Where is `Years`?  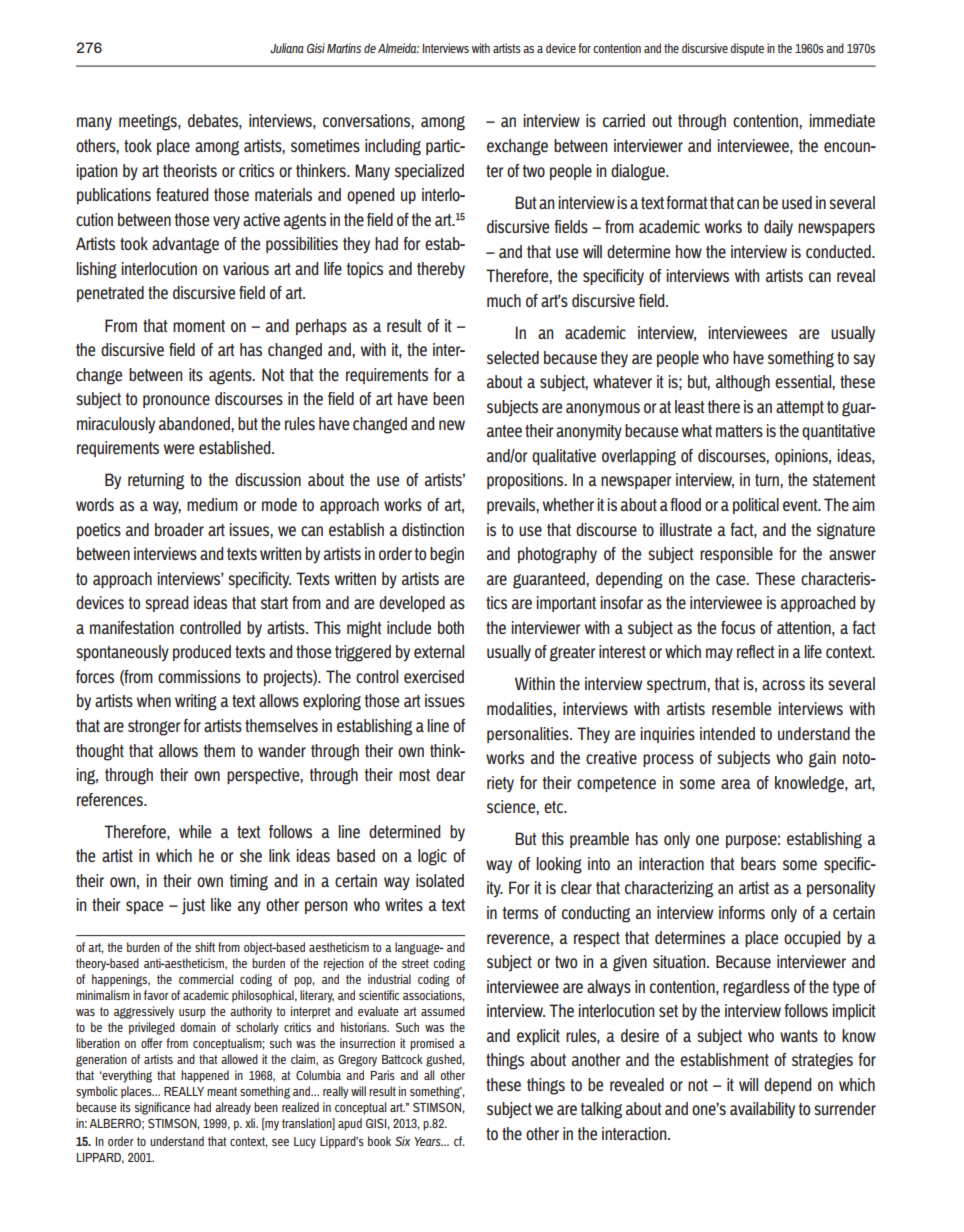
Years is located at coordinates (428, 1141).
